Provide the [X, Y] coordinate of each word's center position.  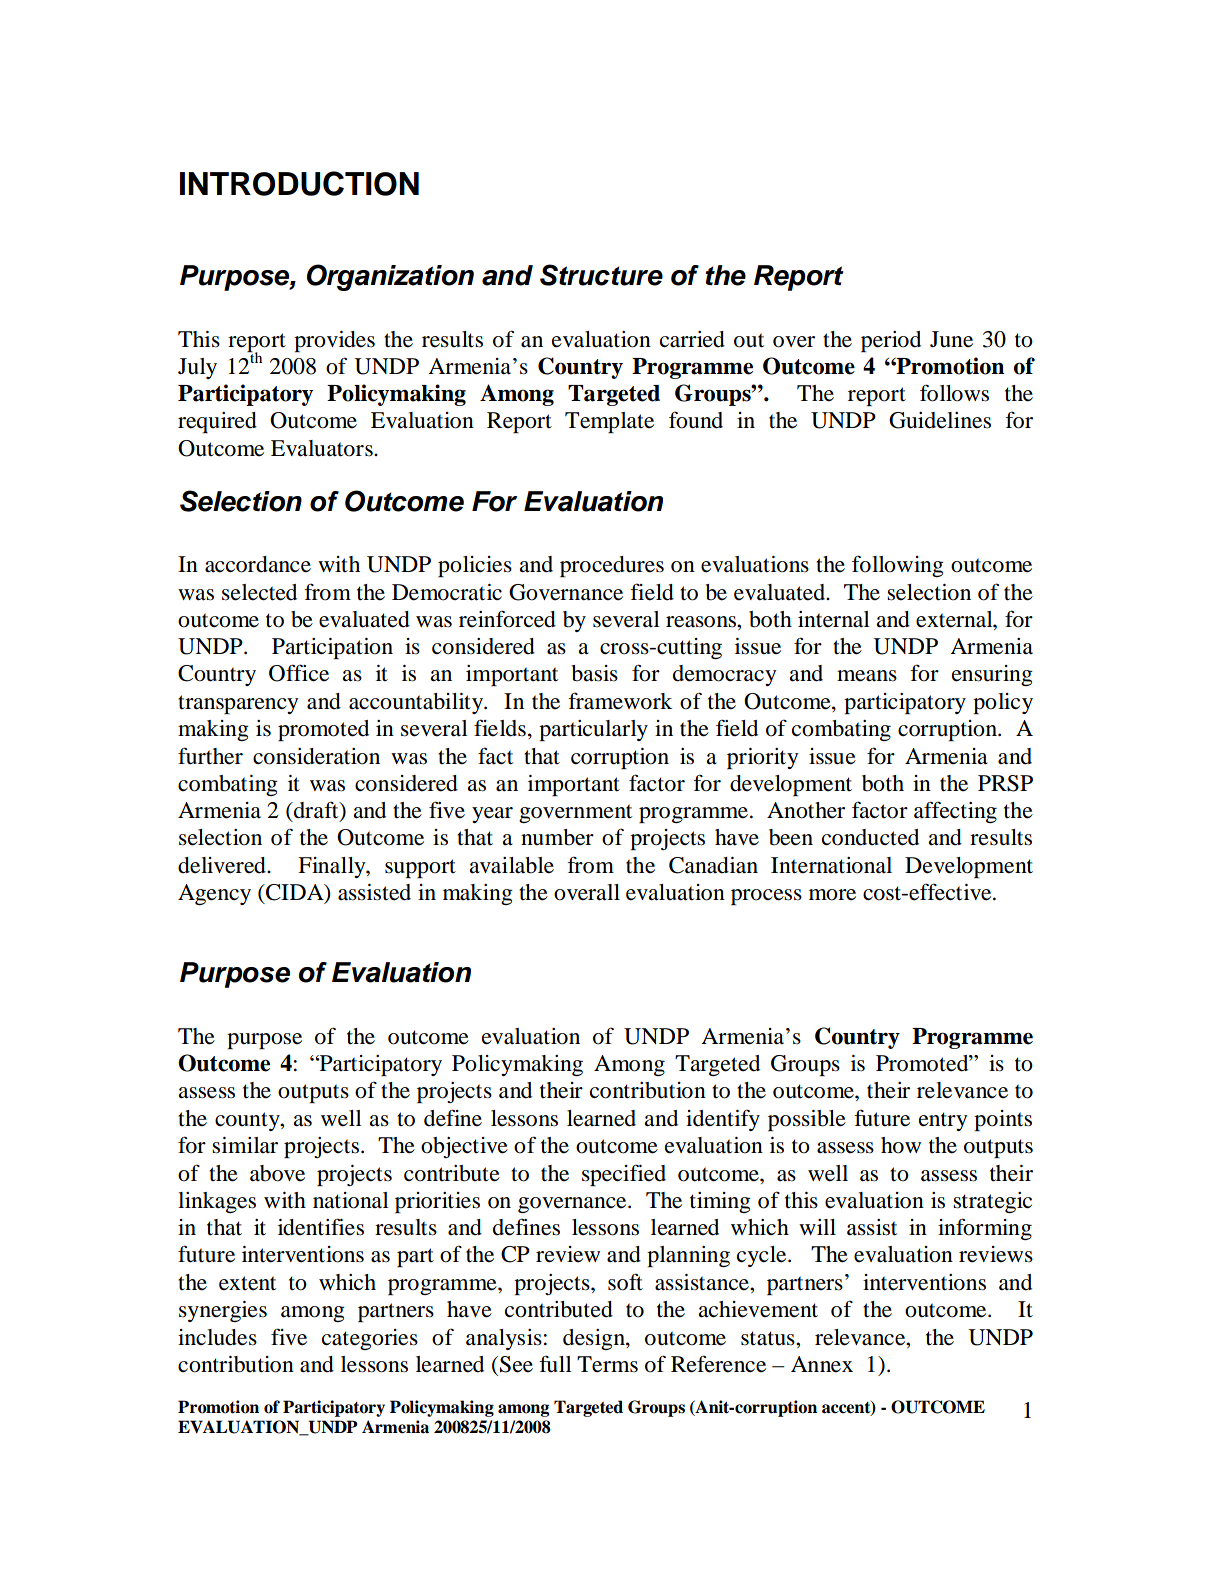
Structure [601, 275]
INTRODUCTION [299, 183]
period [891, 341]
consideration [316, 756]
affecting [955, 812]
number [557, 837]
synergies [223, 1311]
